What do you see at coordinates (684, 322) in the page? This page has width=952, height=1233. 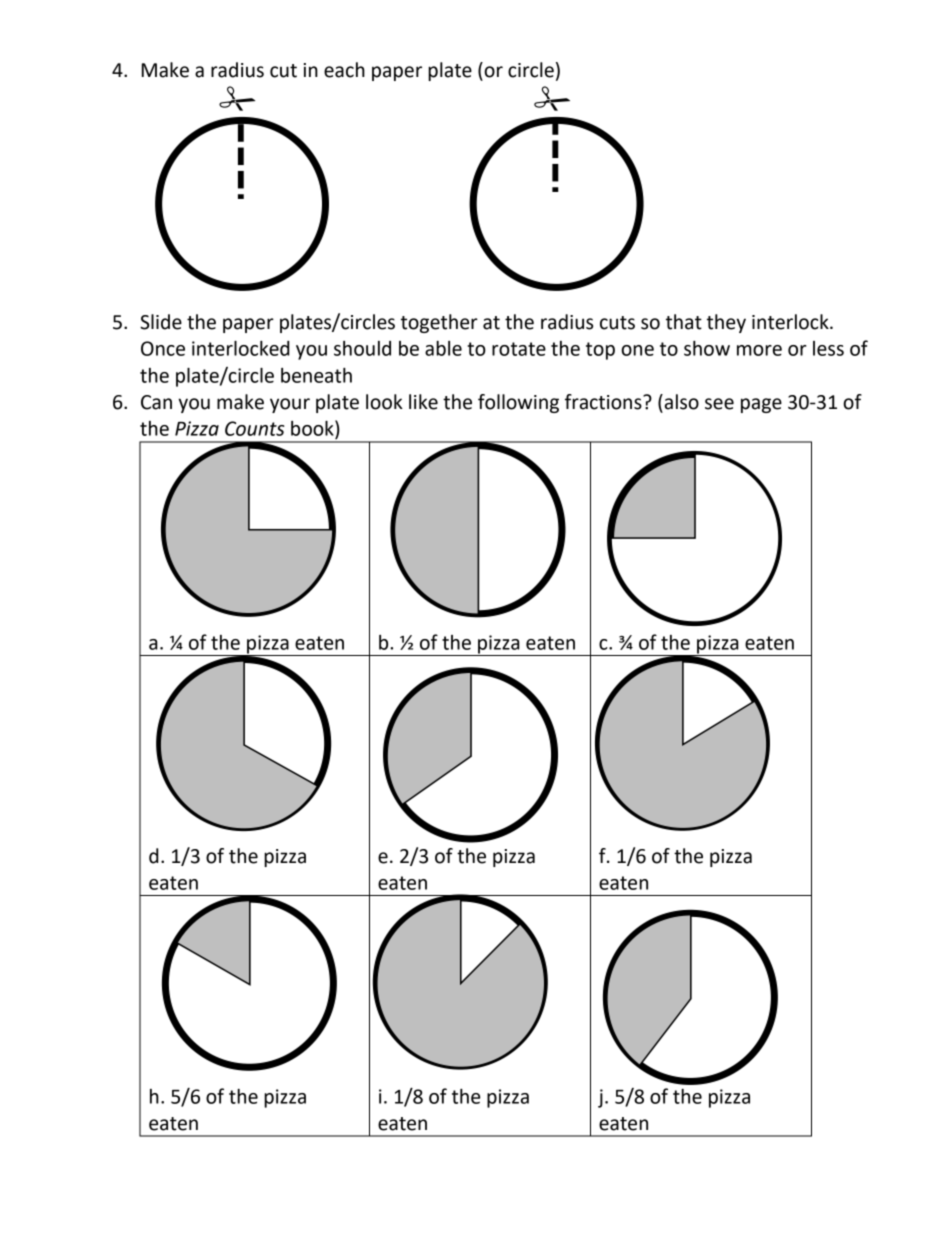 I see `that` at bounding box center [684, 322].
